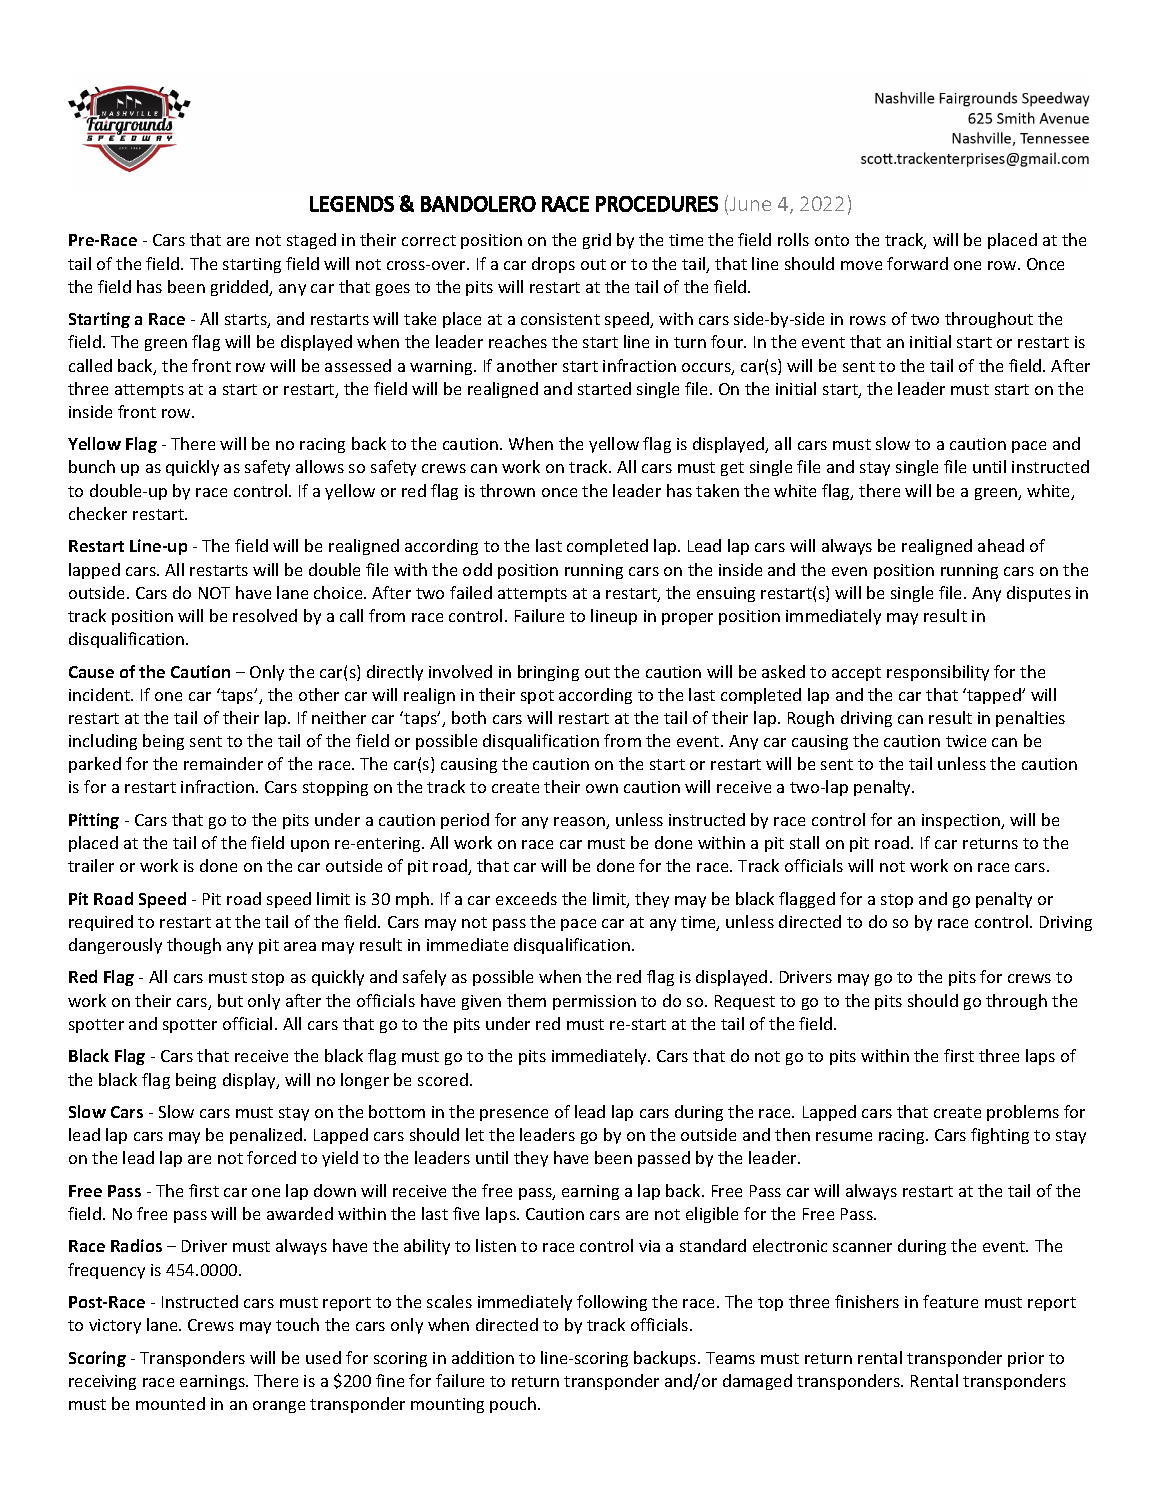  Describe the element at coordinates (548, 673) in the document. I see `bringing` at that location.
